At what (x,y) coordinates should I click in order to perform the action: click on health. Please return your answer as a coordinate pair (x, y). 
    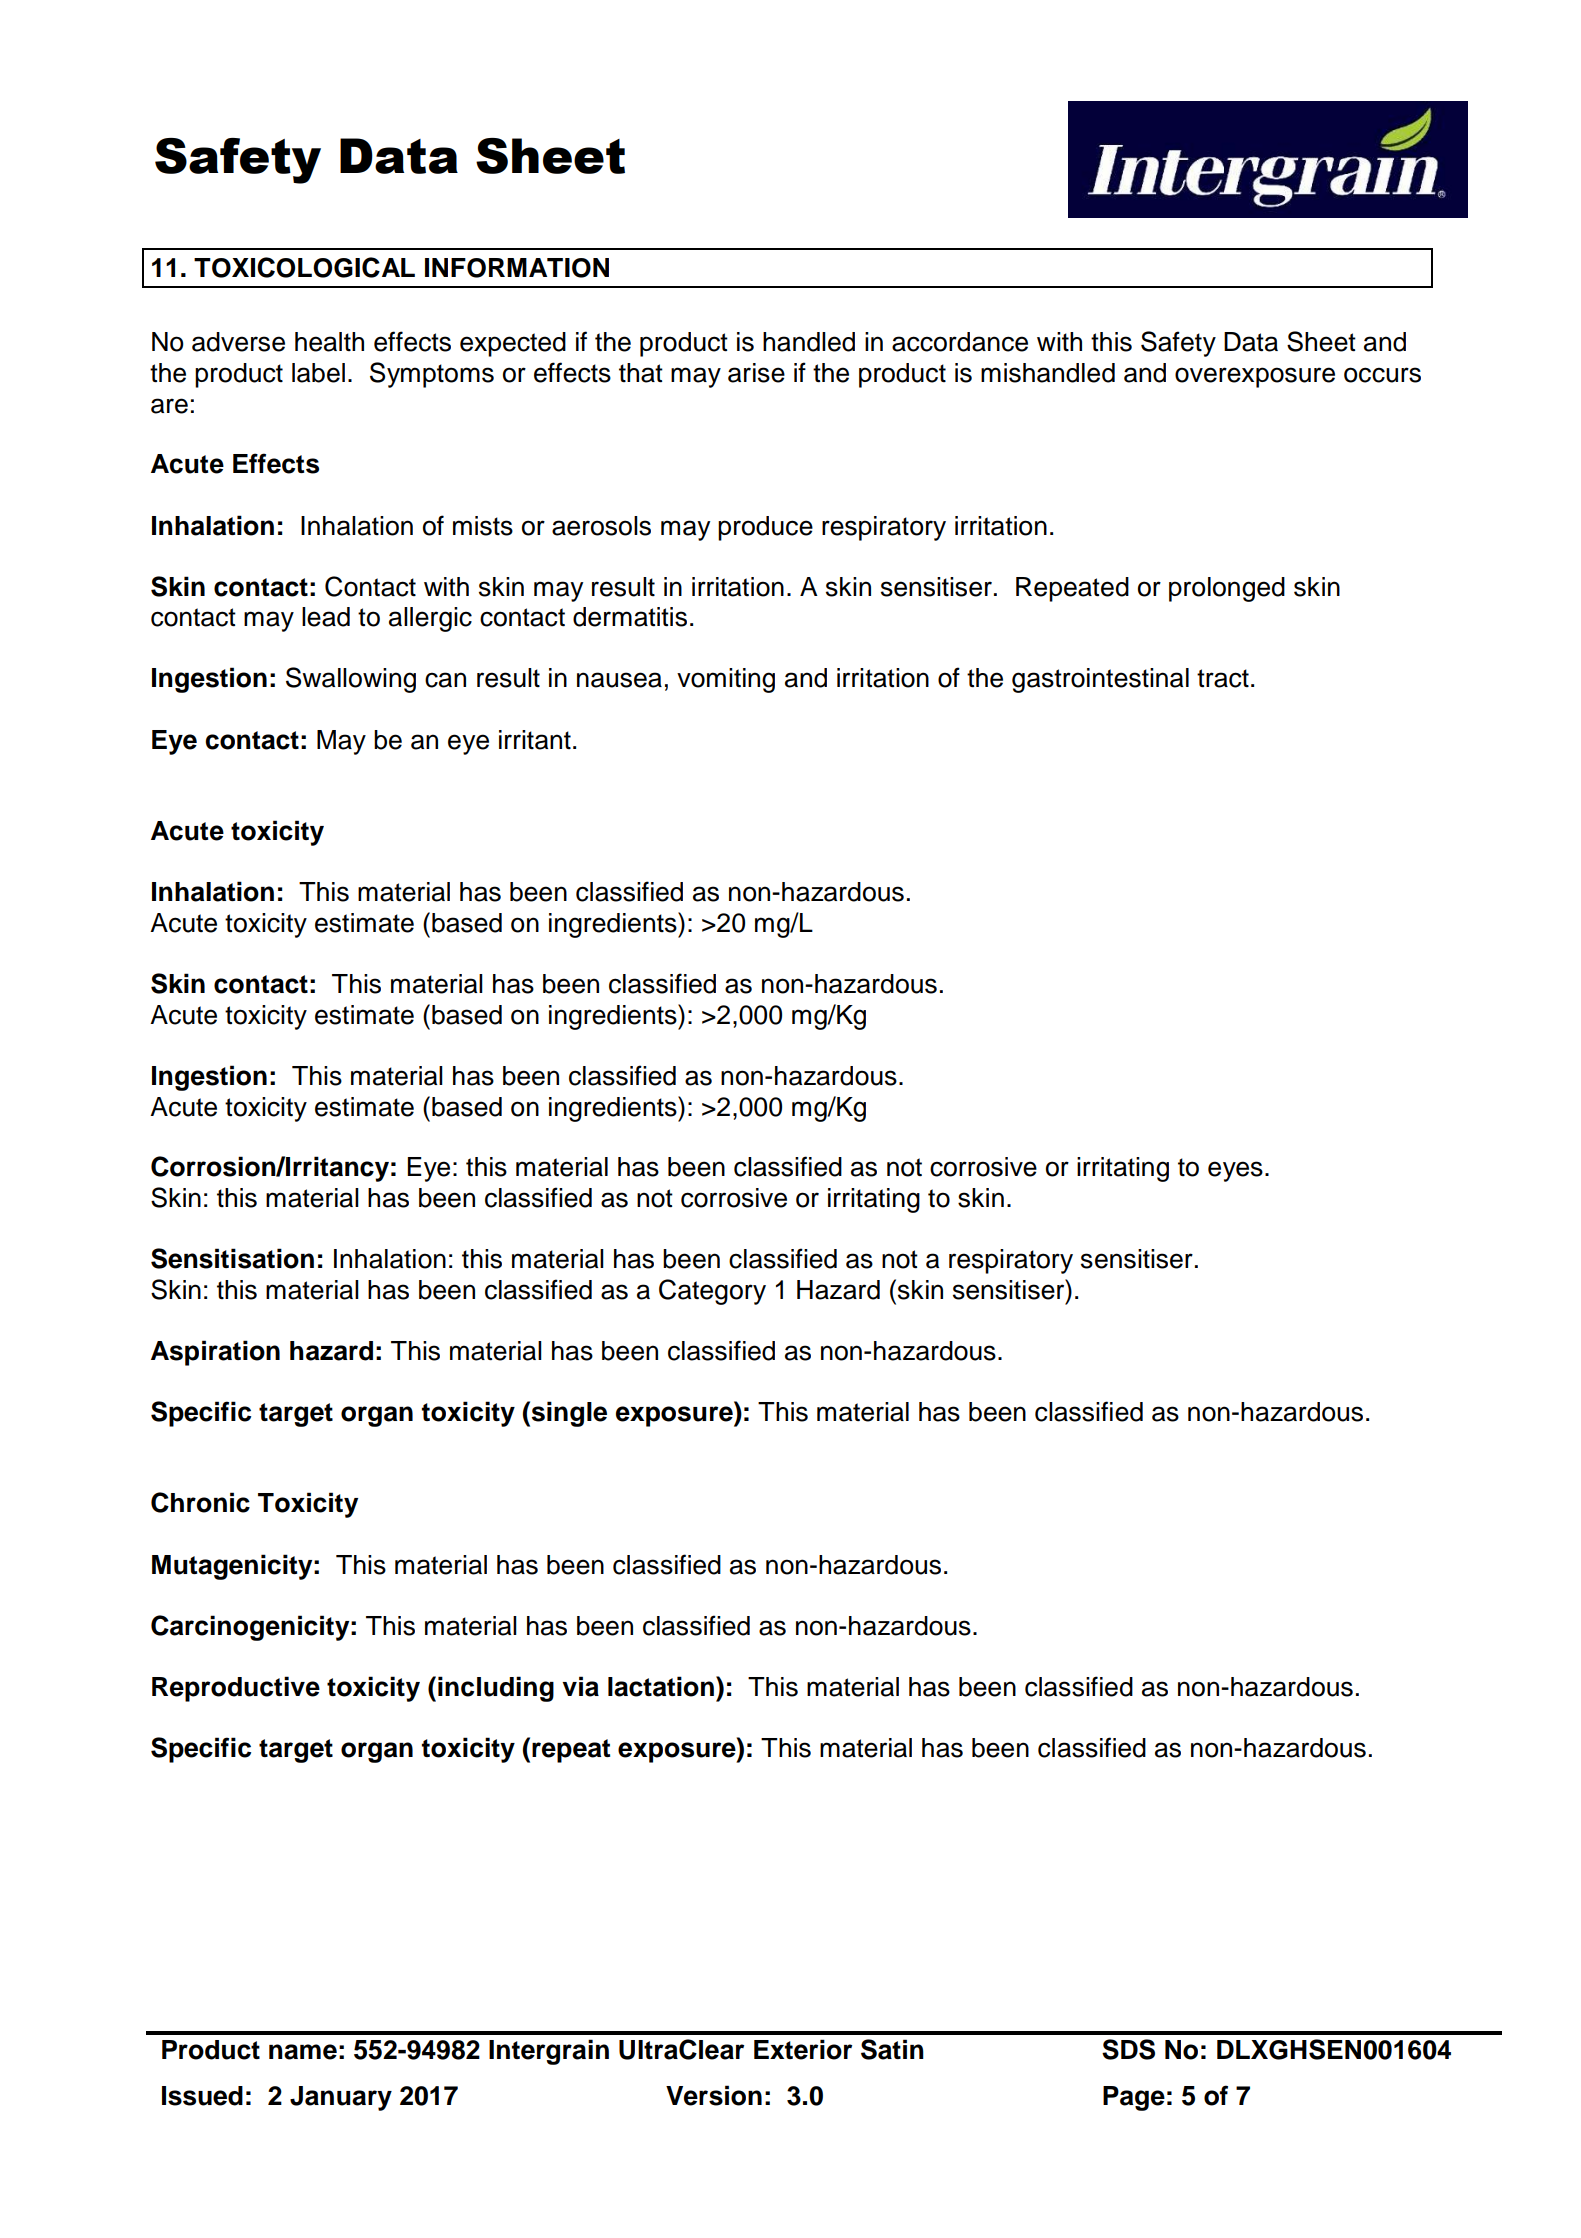
    Looking at the image, I should click on (329, 342).
